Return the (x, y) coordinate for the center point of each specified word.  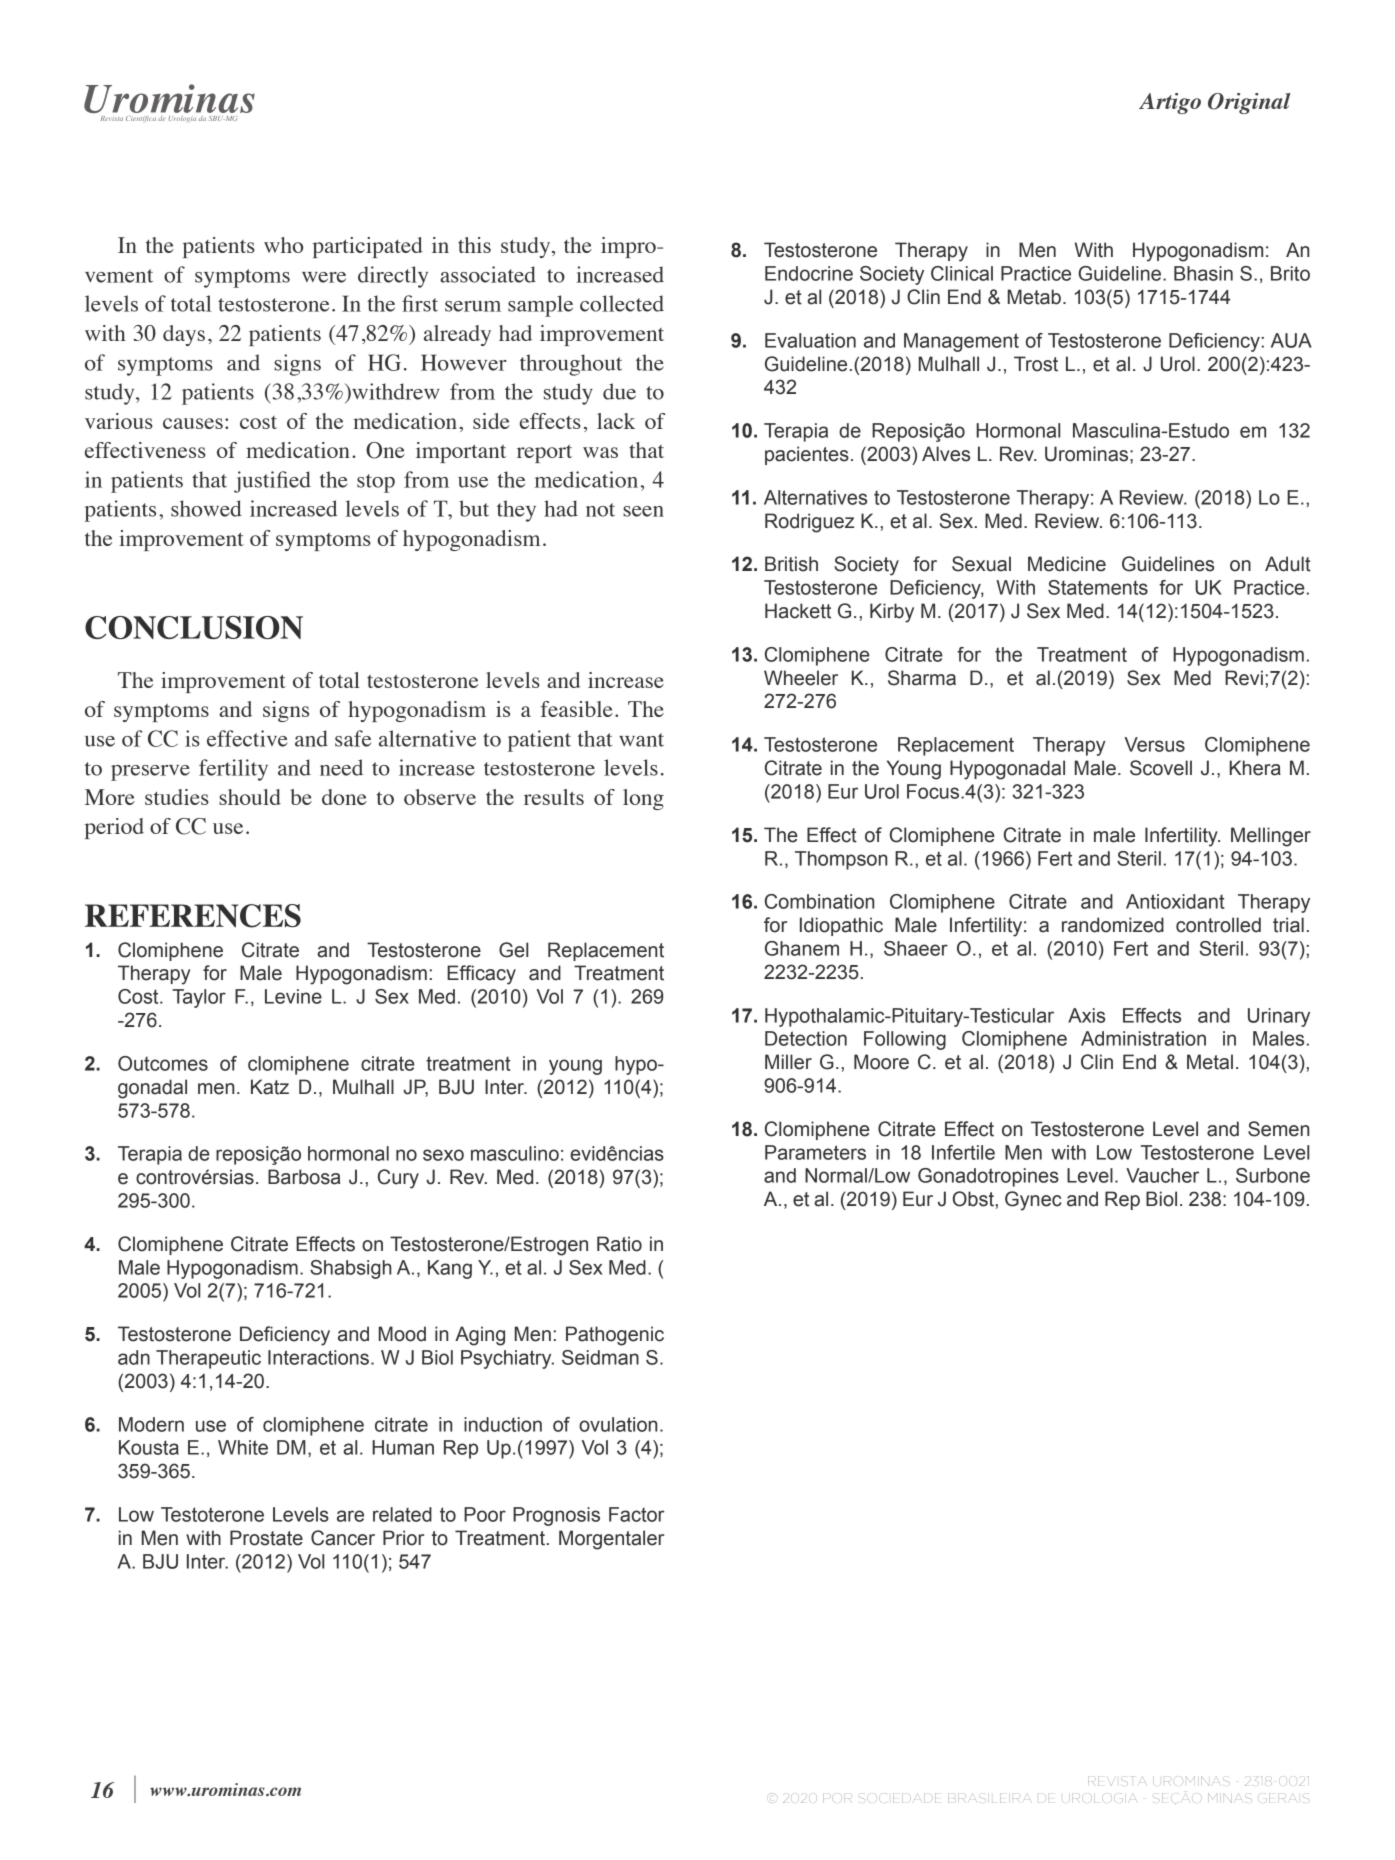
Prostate (266, 1538)
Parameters (815, 1152)
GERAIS (1283, 1798)
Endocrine (809, 273)
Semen (1278, 1129)
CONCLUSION (194, 627)
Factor (637, 1514)
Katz (270, 1087)
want (641, 740)
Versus (1155, 744)
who (283, 245)
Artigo (1170, 103)
